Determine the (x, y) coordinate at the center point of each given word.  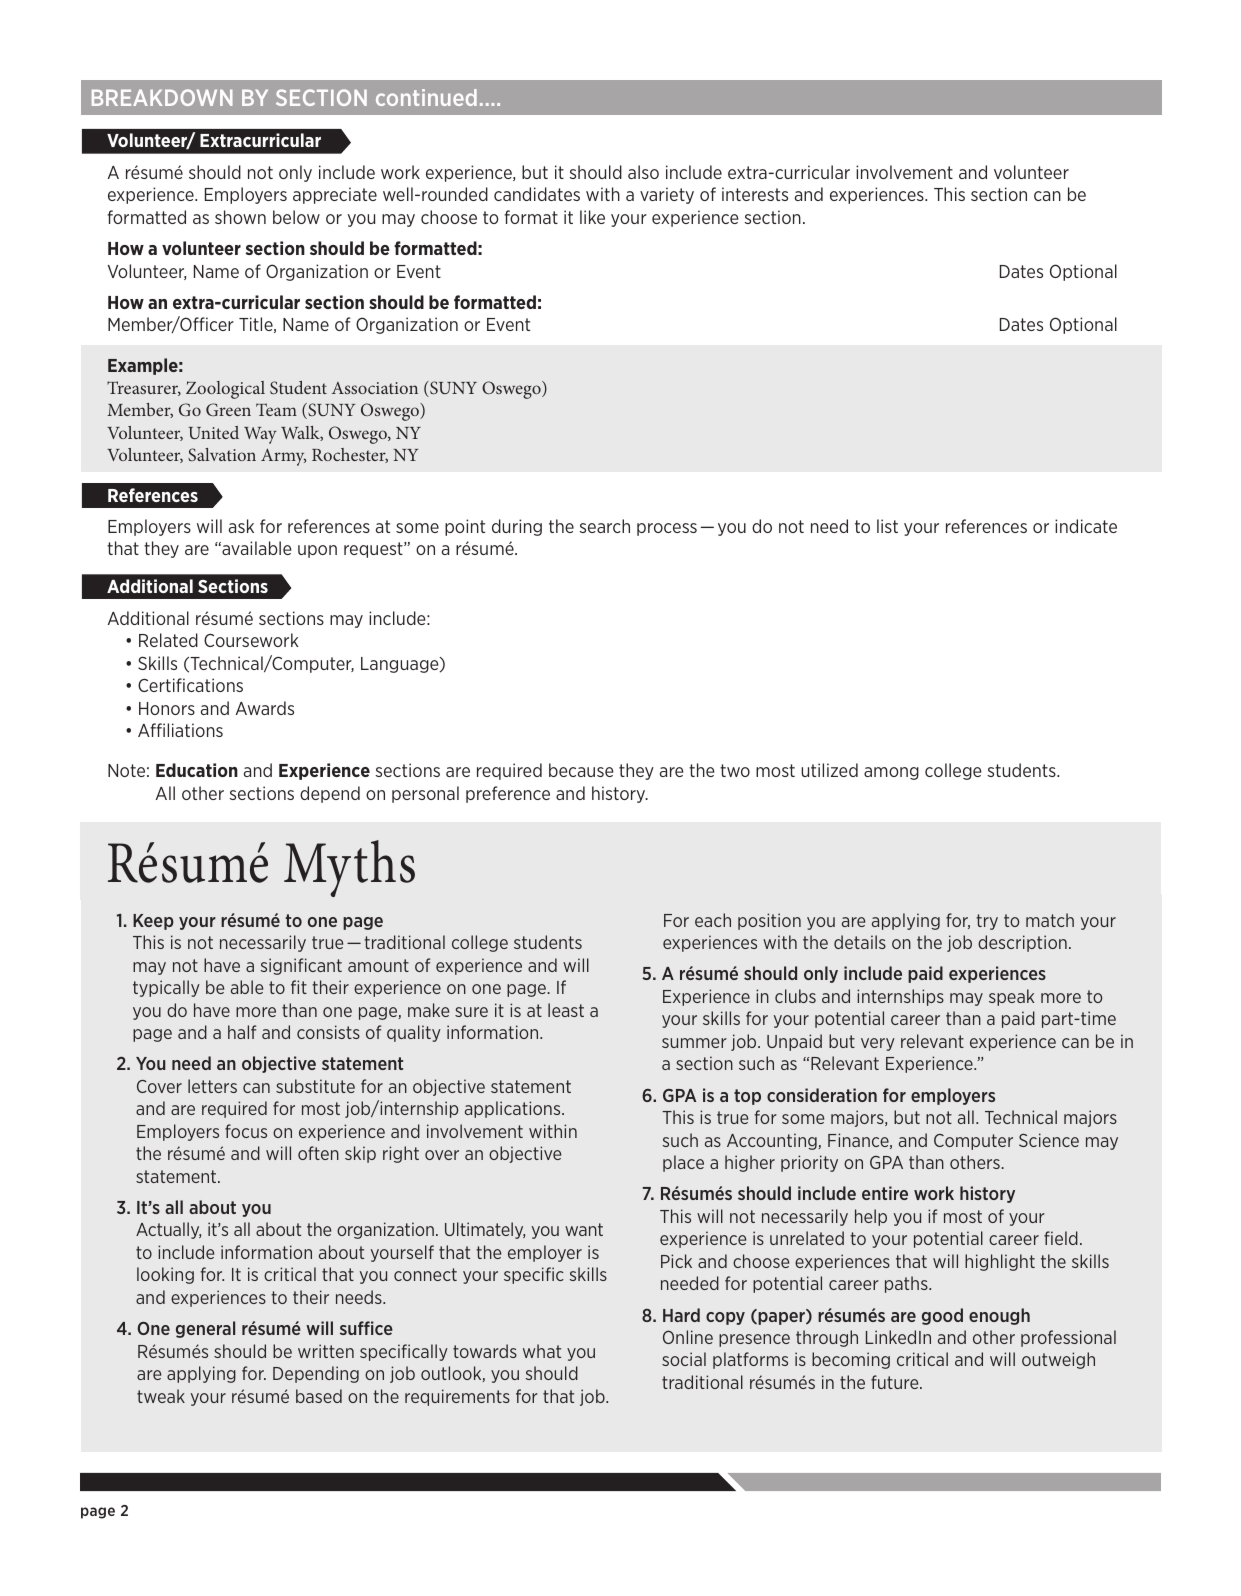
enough (999, 1316)
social (684, 1359)
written (326, 1351)
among (891, 773)
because (581, 770)
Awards (265, 708)
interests (755, 194)
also (643, 172)
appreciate (335, 195)
